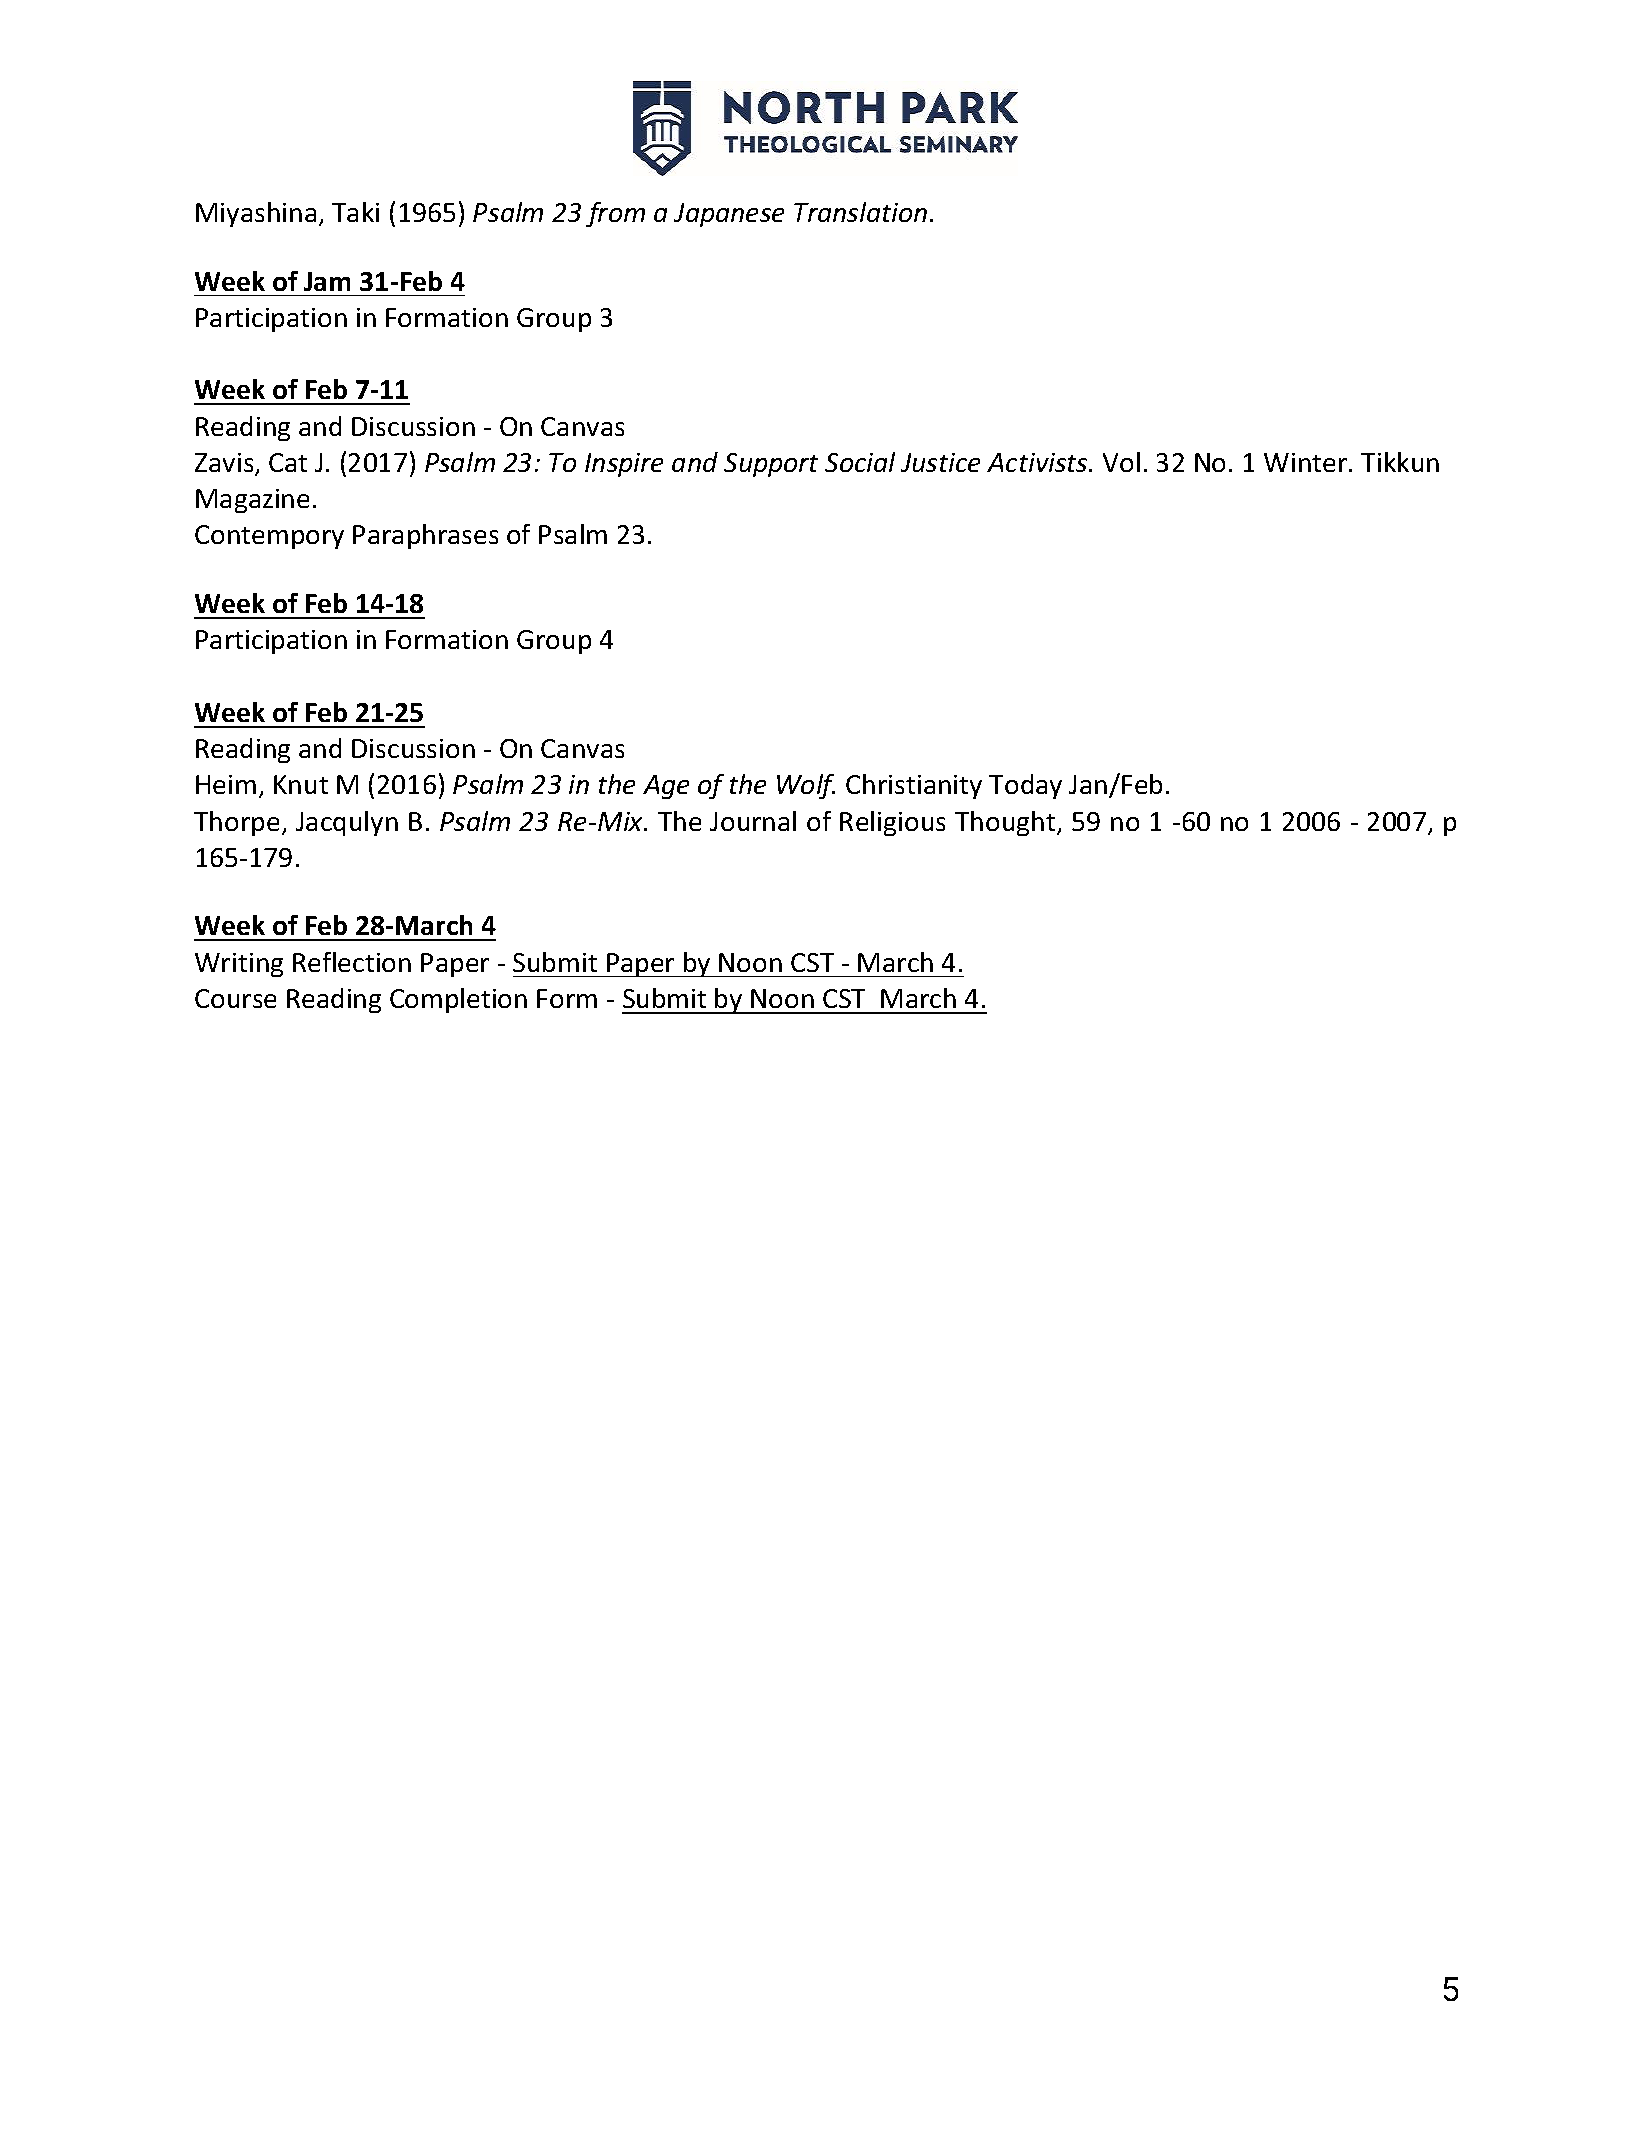 Image resolution: width=1652 pixels, height=2138 pixels. Describe the element at coordinates (458, 1000) in the document. I see `Completion` at that location.
